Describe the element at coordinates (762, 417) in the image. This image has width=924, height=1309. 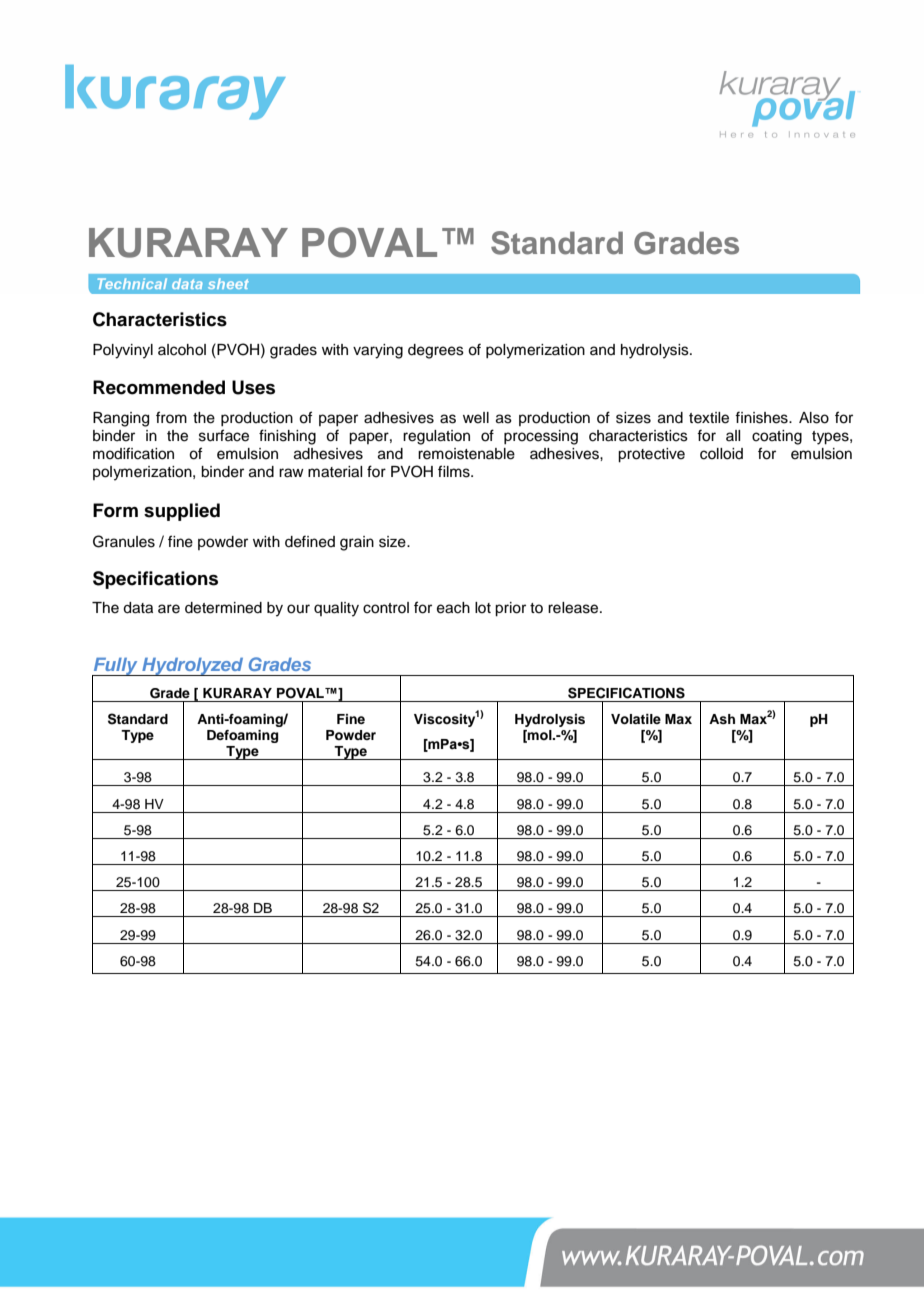
I see `finishes` at that location.
